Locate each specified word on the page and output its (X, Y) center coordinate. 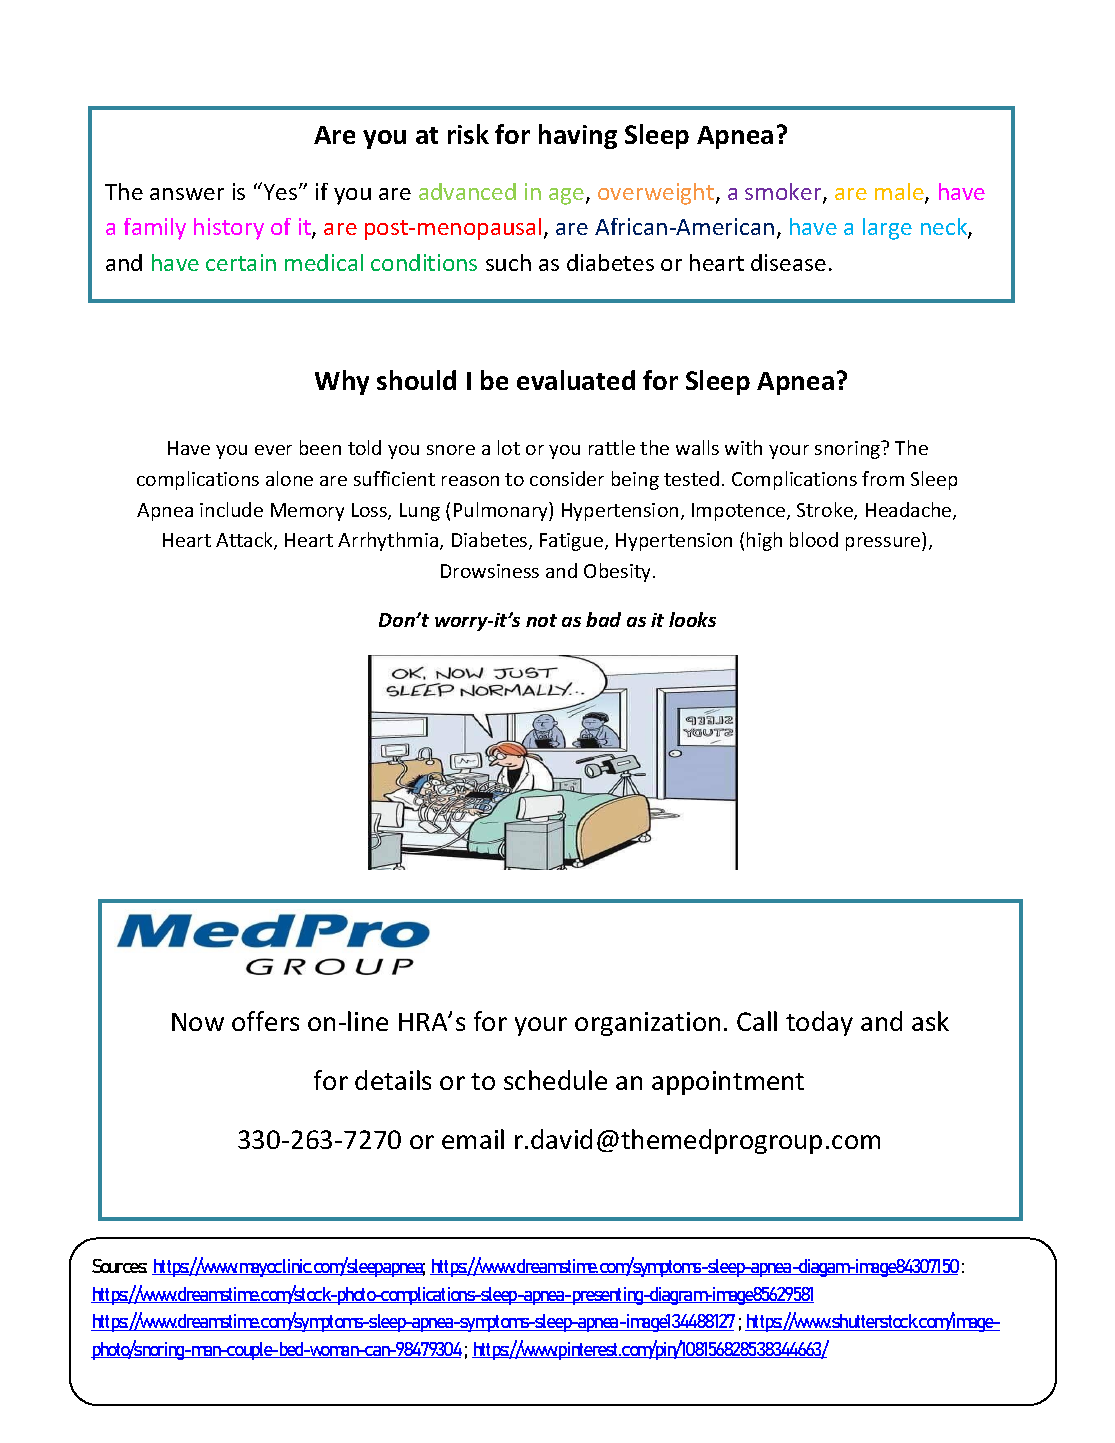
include (231, 509)
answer (187, 194)
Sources (119, 1266)
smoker (784, 193)
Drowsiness (490, 571)
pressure (884, 544)
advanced (467, 191)
